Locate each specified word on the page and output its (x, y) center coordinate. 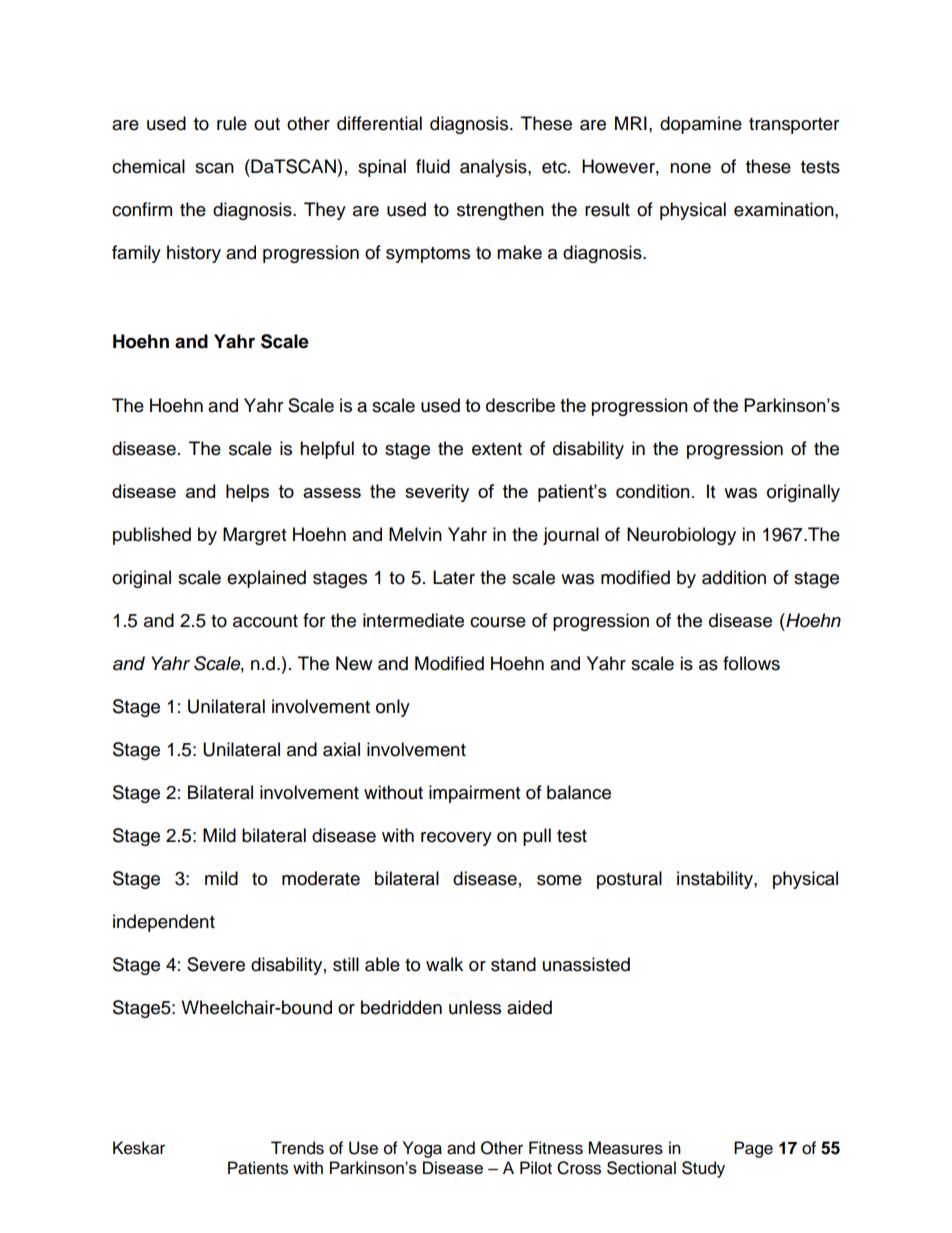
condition (653, 491)
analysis (494, 168)
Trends (297, 1148)
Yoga (422, 1149)
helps (247, 493)
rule (232, 123)
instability (716, 880)
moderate (321, 878)
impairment (474, 794)
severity (437, 493)
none (690, 168)
